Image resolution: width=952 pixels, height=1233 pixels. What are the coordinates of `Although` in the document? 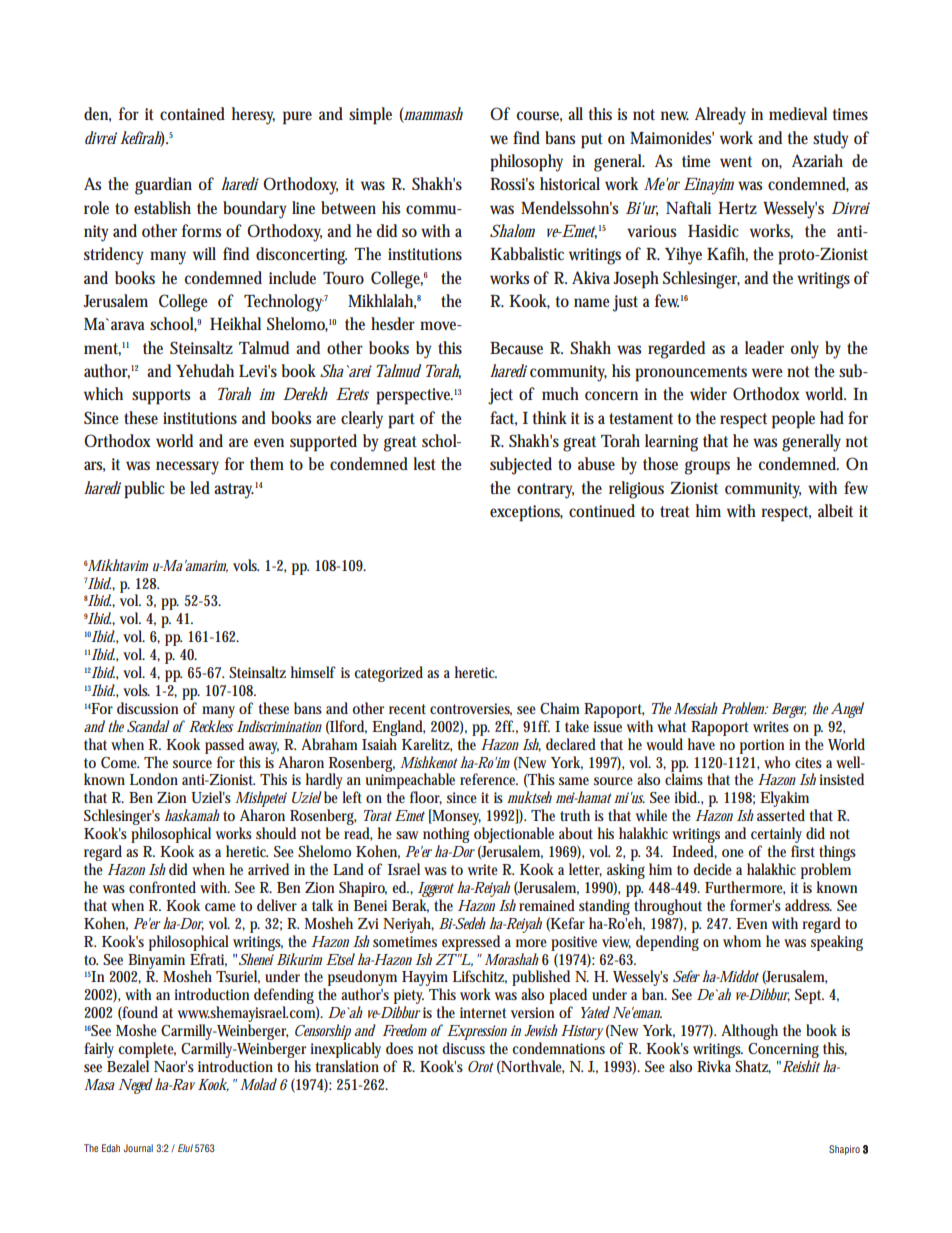 It's located at (749, 1032).
